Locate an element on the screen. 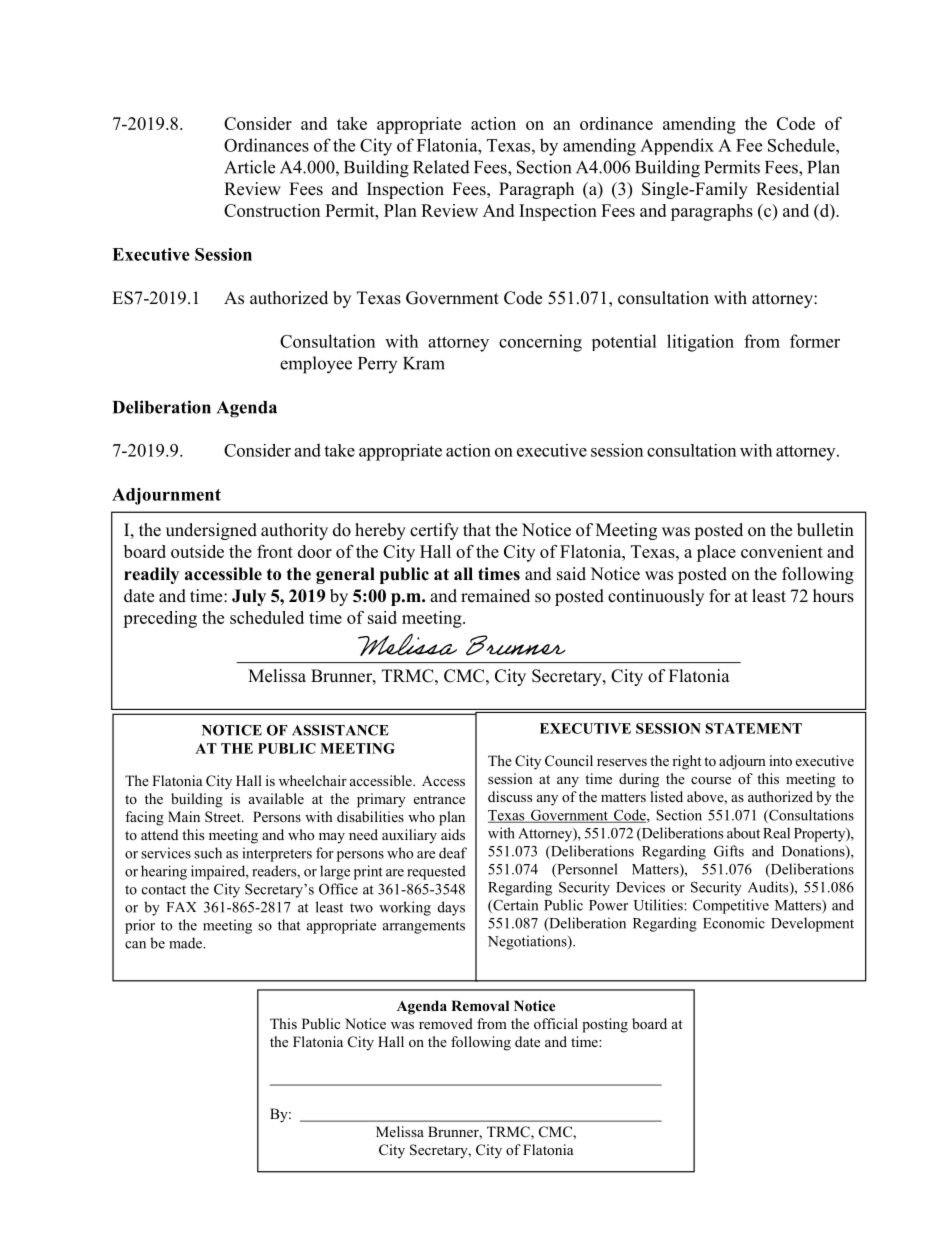  certify is located at coordinates (434, 531).
